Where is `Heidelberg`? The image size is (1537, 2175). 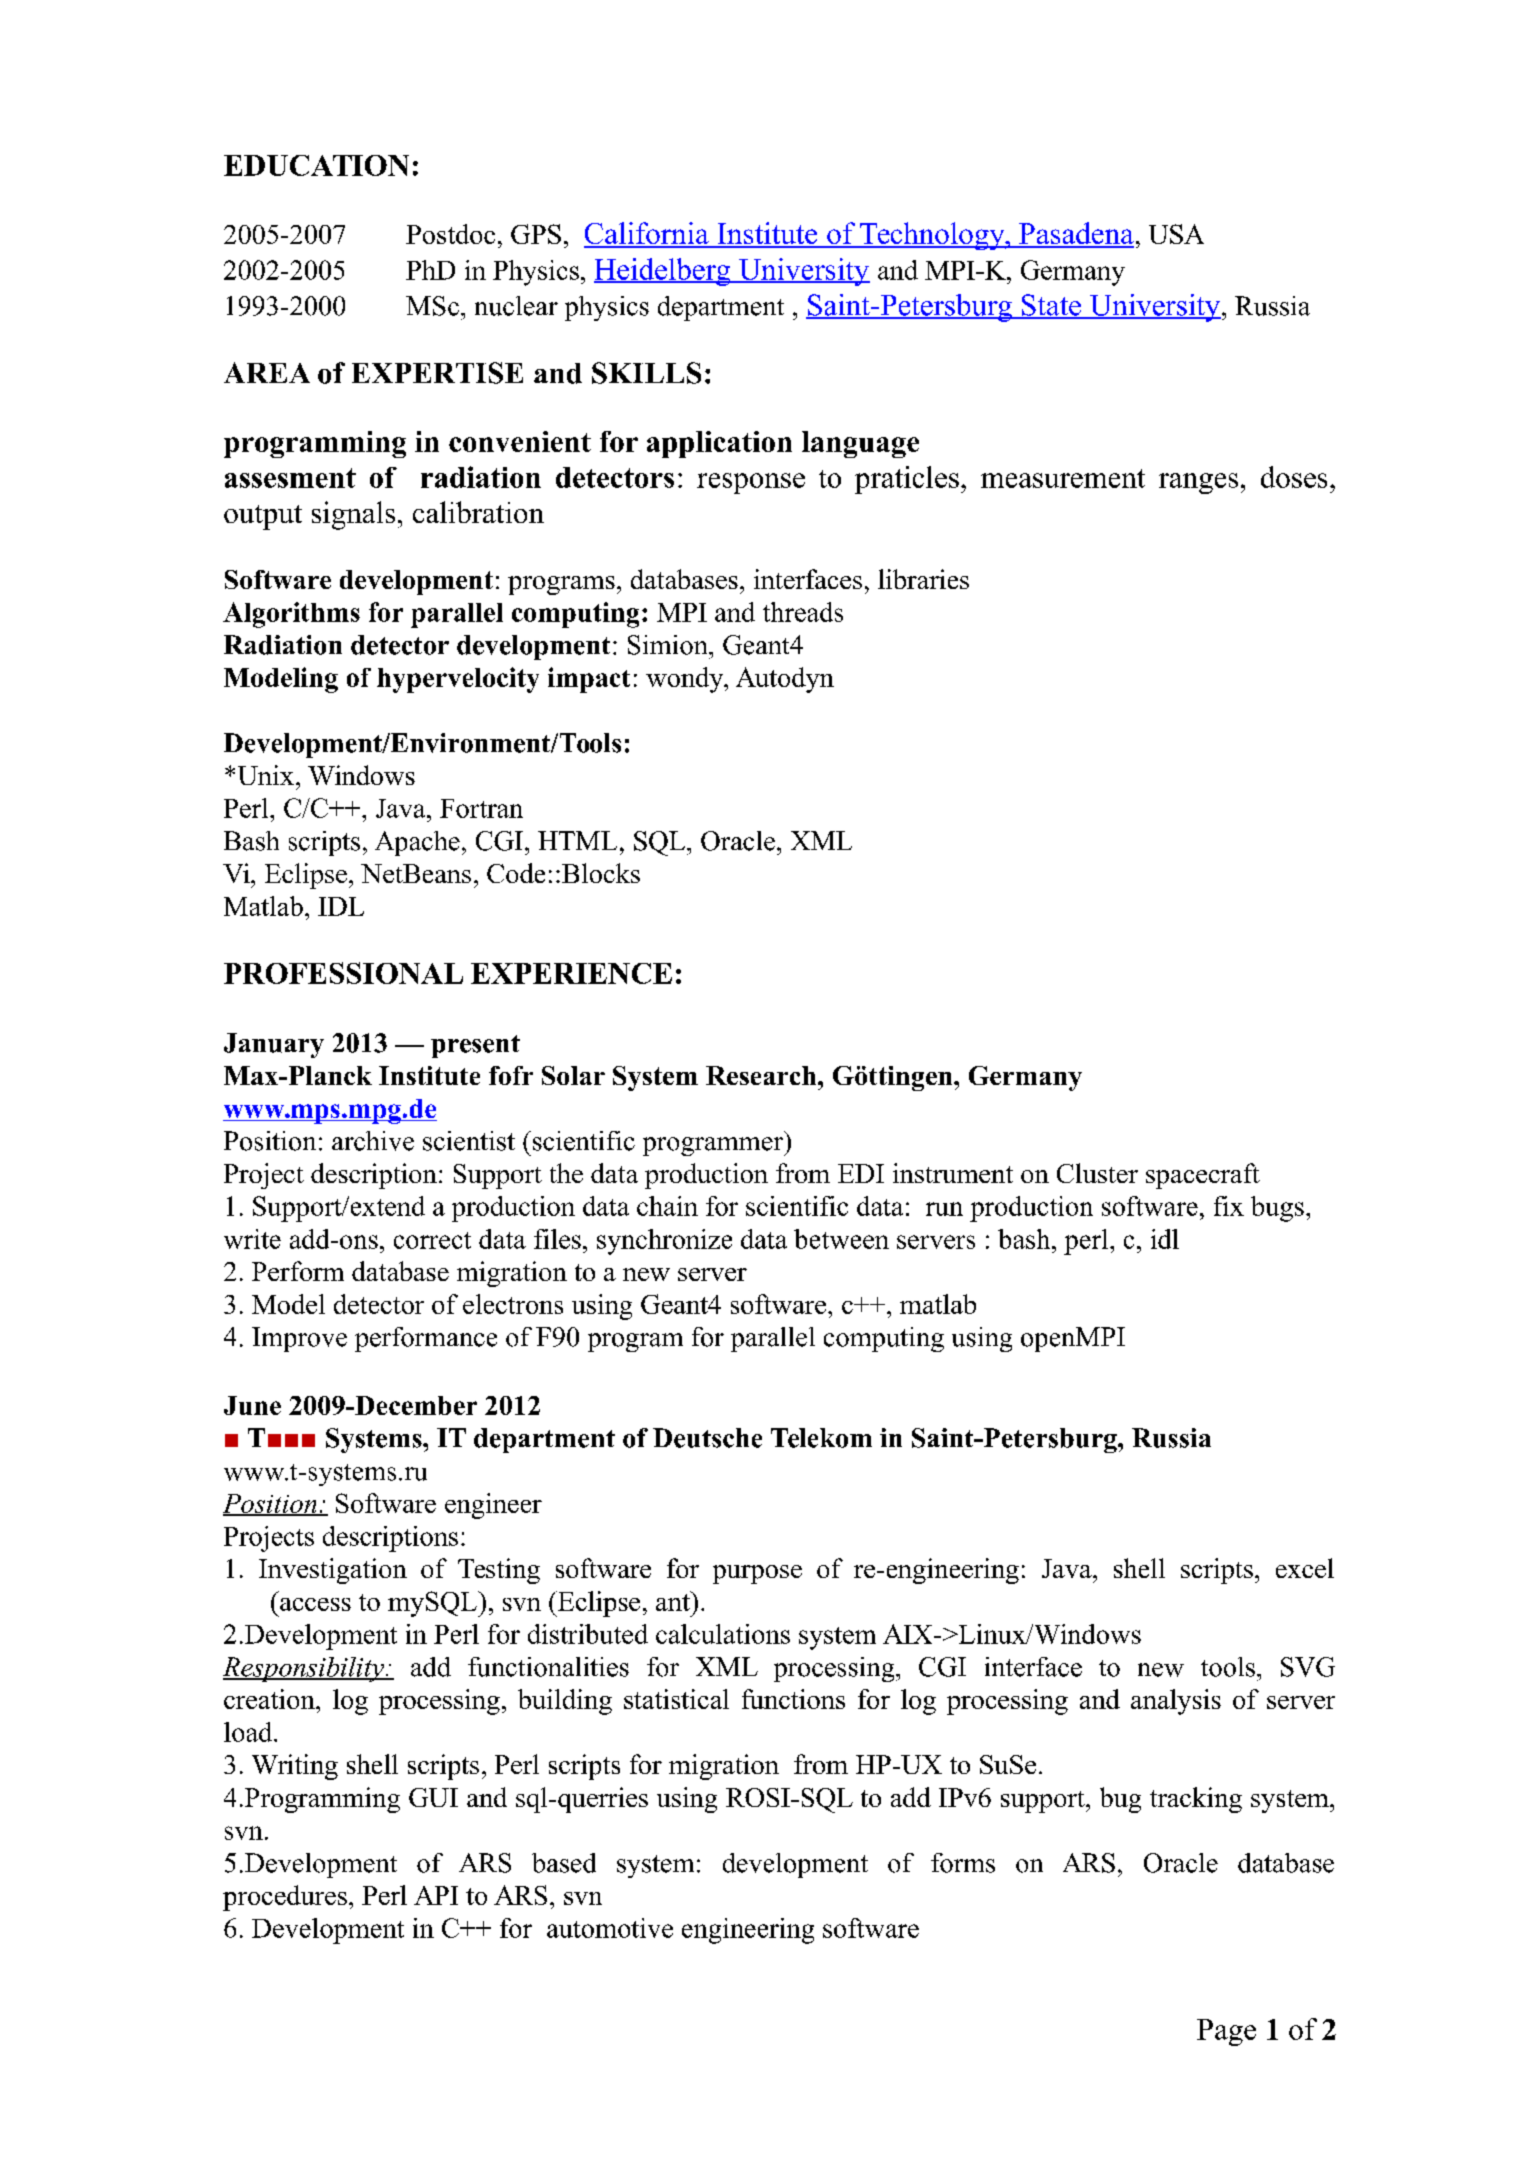
Heidelberg is located at coordinates (663, 272).
